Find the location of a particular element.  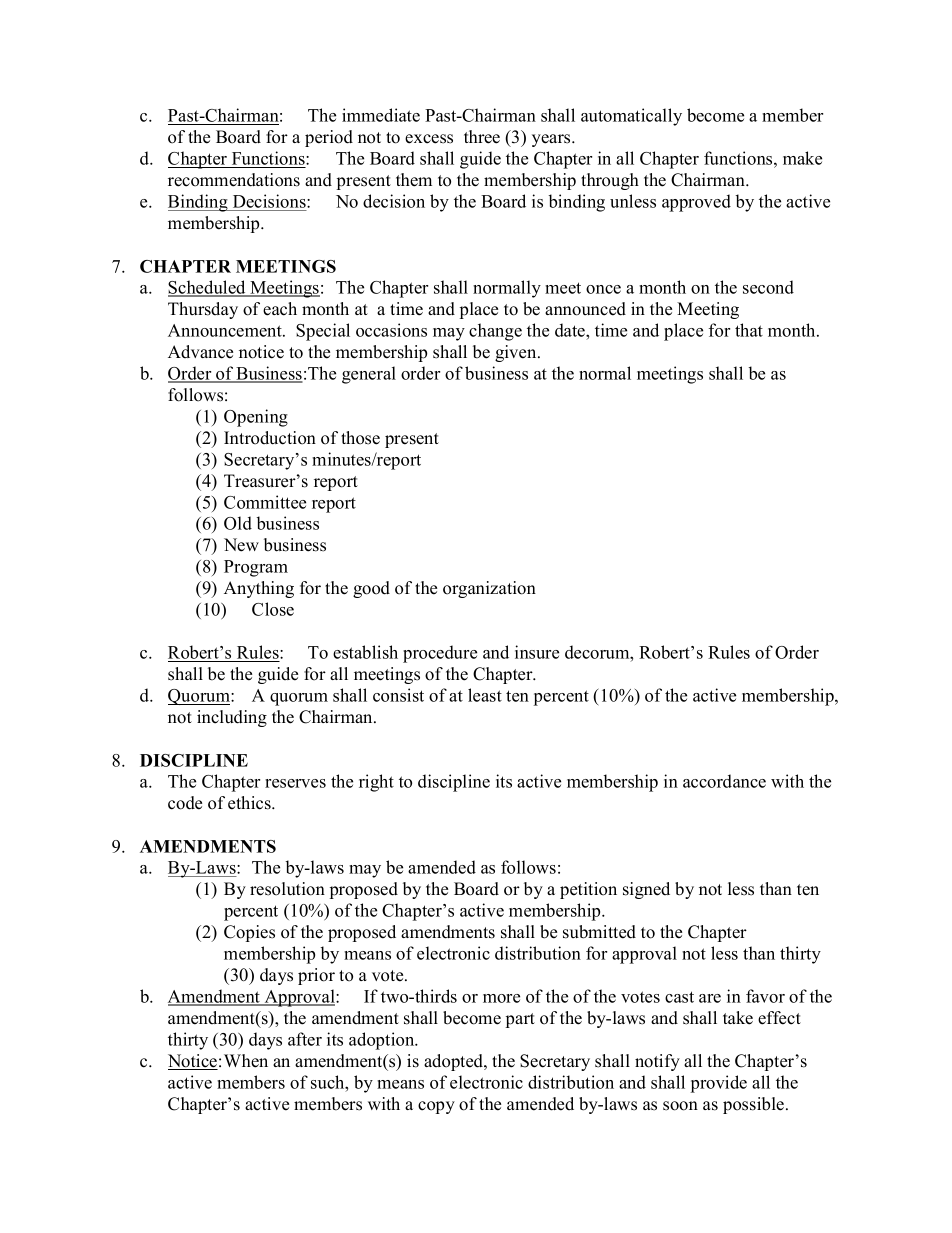

Close is located at coordinates (273, 609).
